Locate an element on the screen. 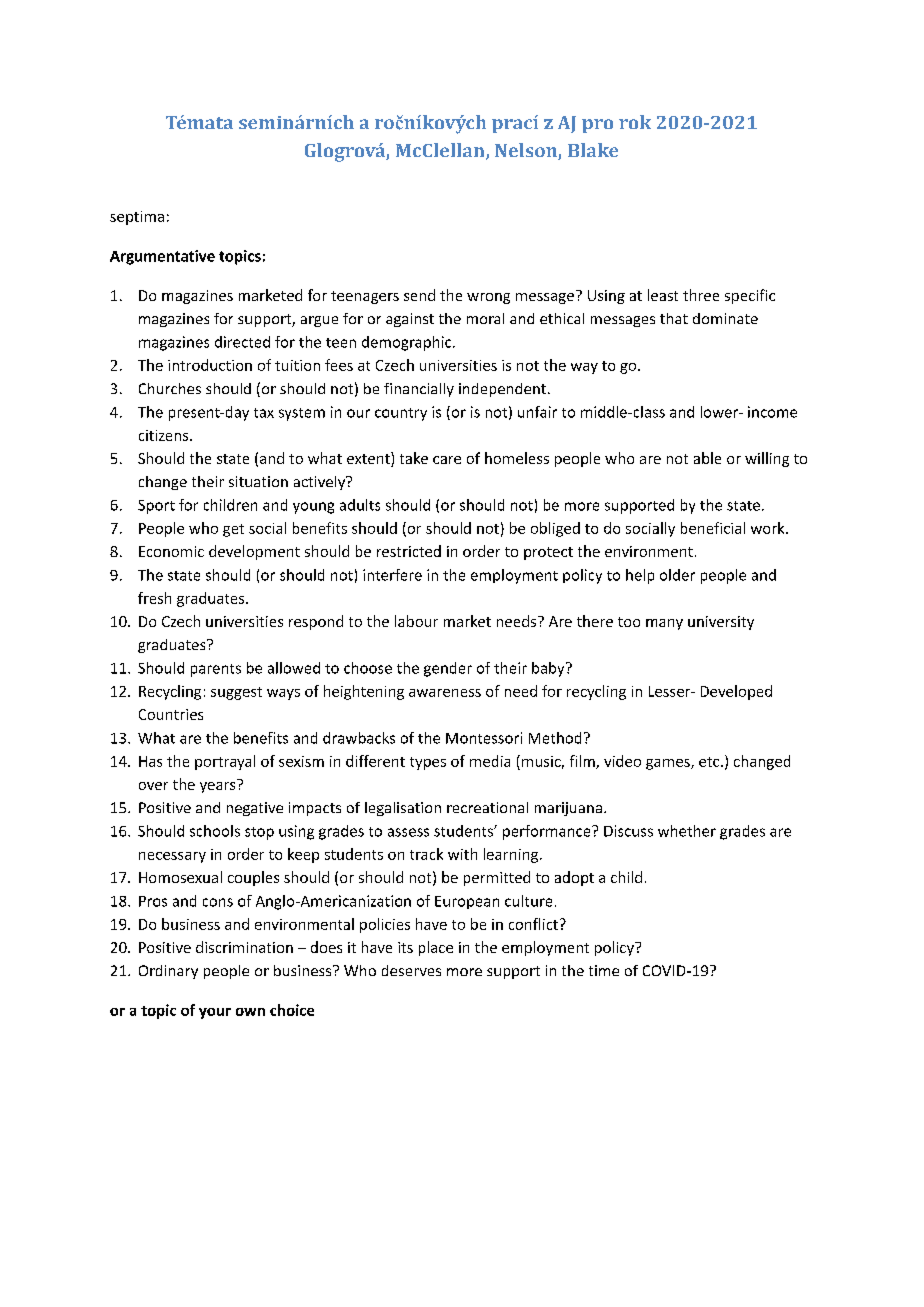 Image resolution: width=924 pixels, height=1307 pixels. older is located at coordinates (677, 575).
